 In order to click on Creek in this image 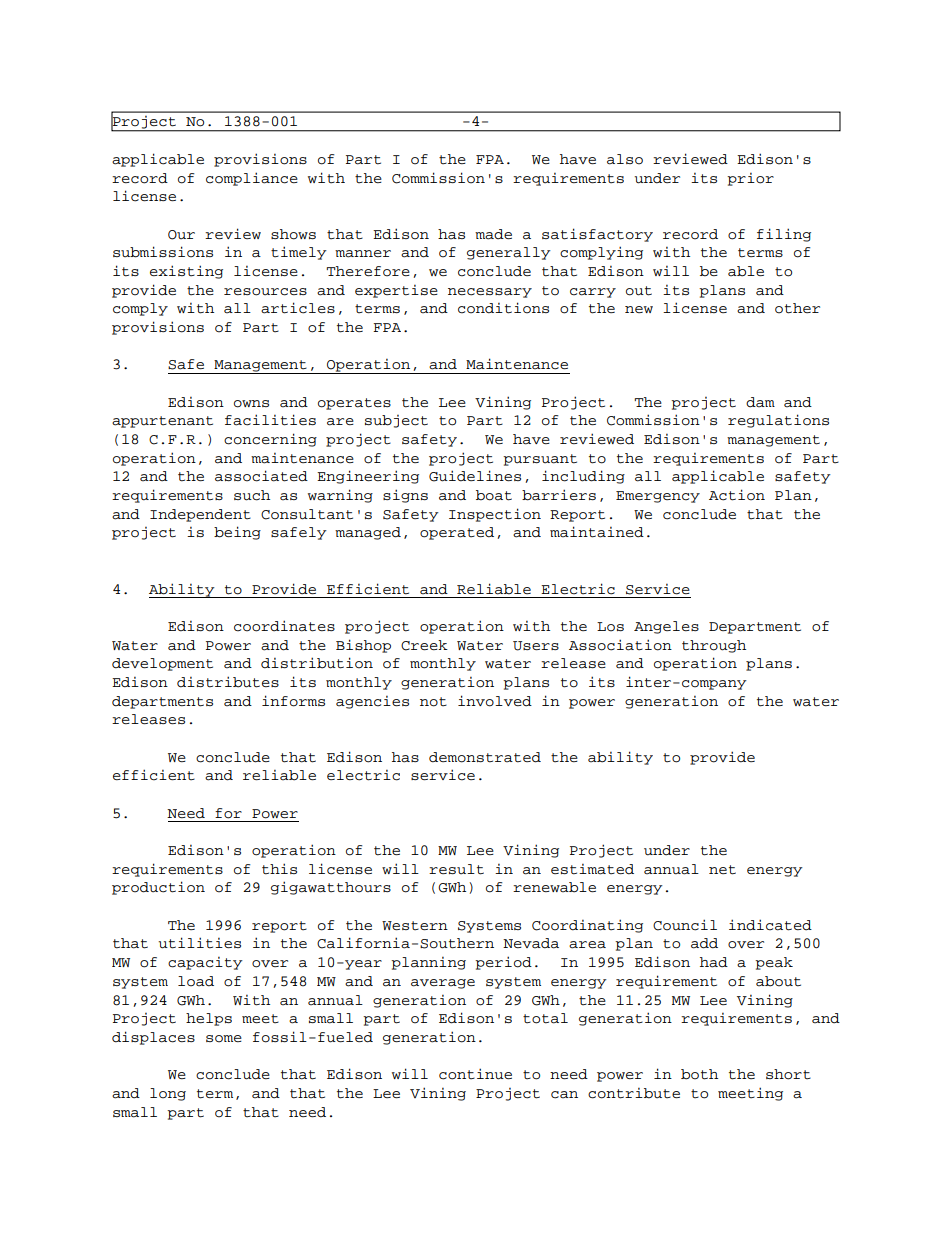, I will do `click(424, 645)`.
